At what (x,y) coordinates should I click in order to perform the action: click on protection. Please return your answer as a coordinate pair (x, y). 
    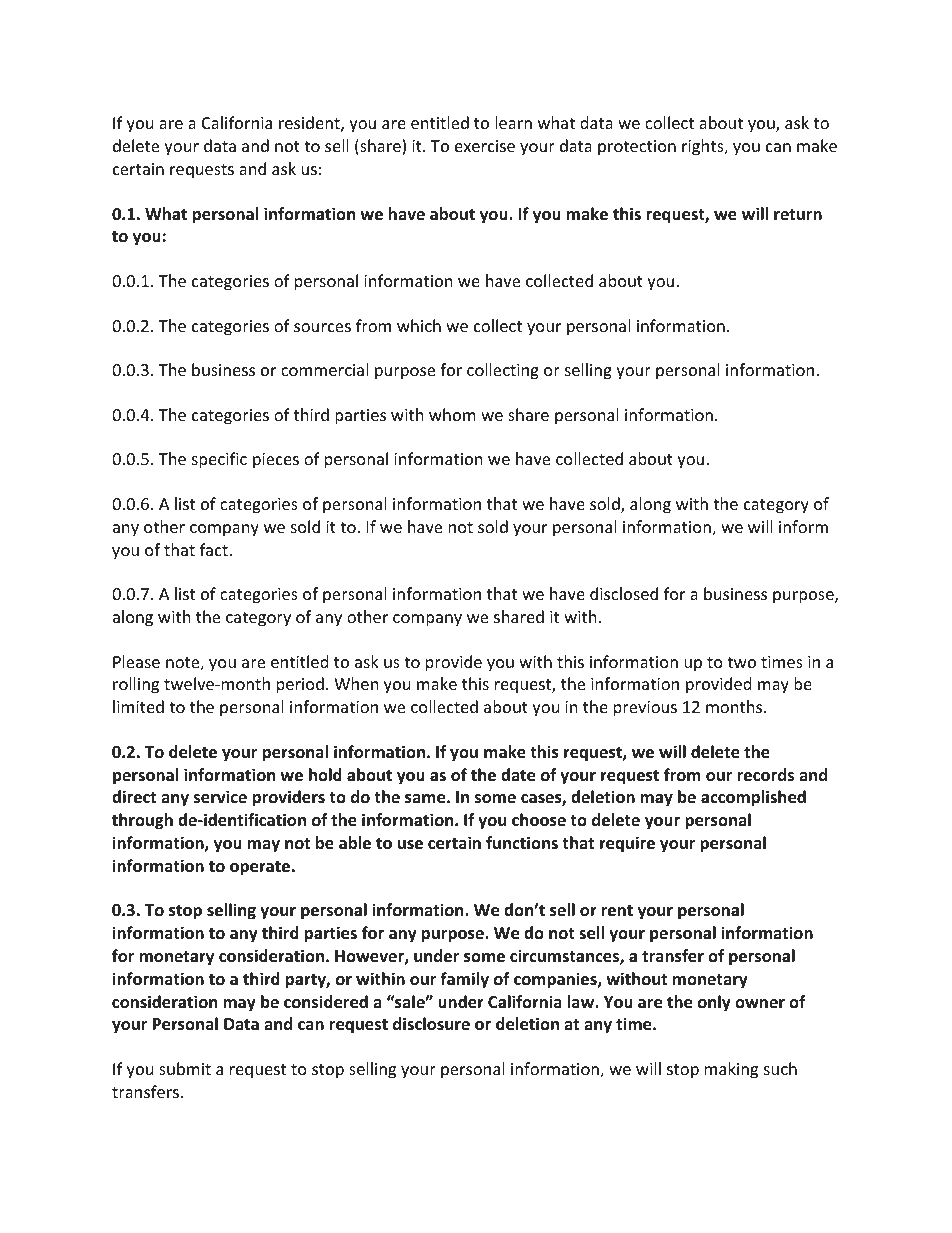
    Looking at the image, I should click on (637, 148).
